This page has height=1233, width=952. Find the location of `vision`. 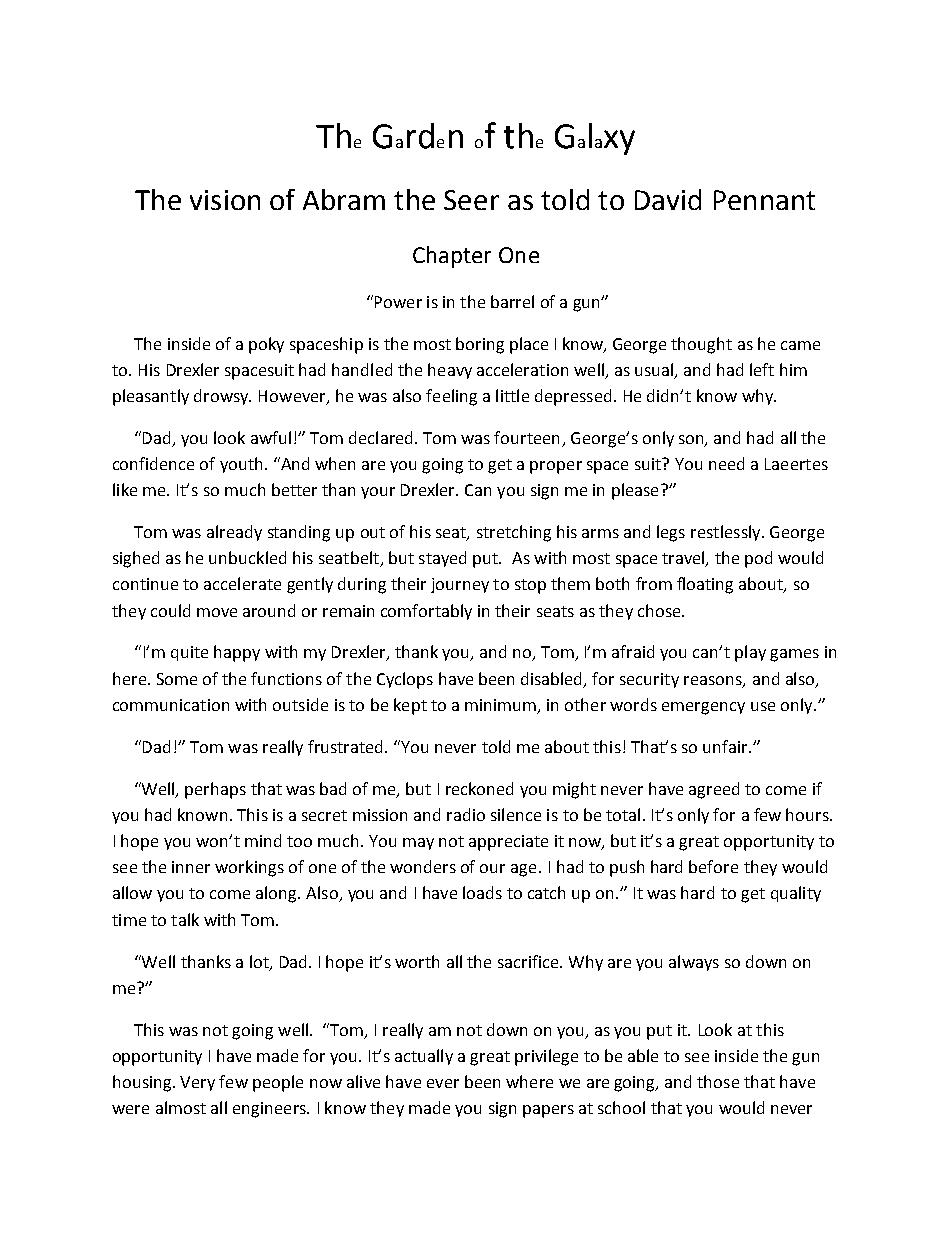

vision is located at coordinates (225, 200).
